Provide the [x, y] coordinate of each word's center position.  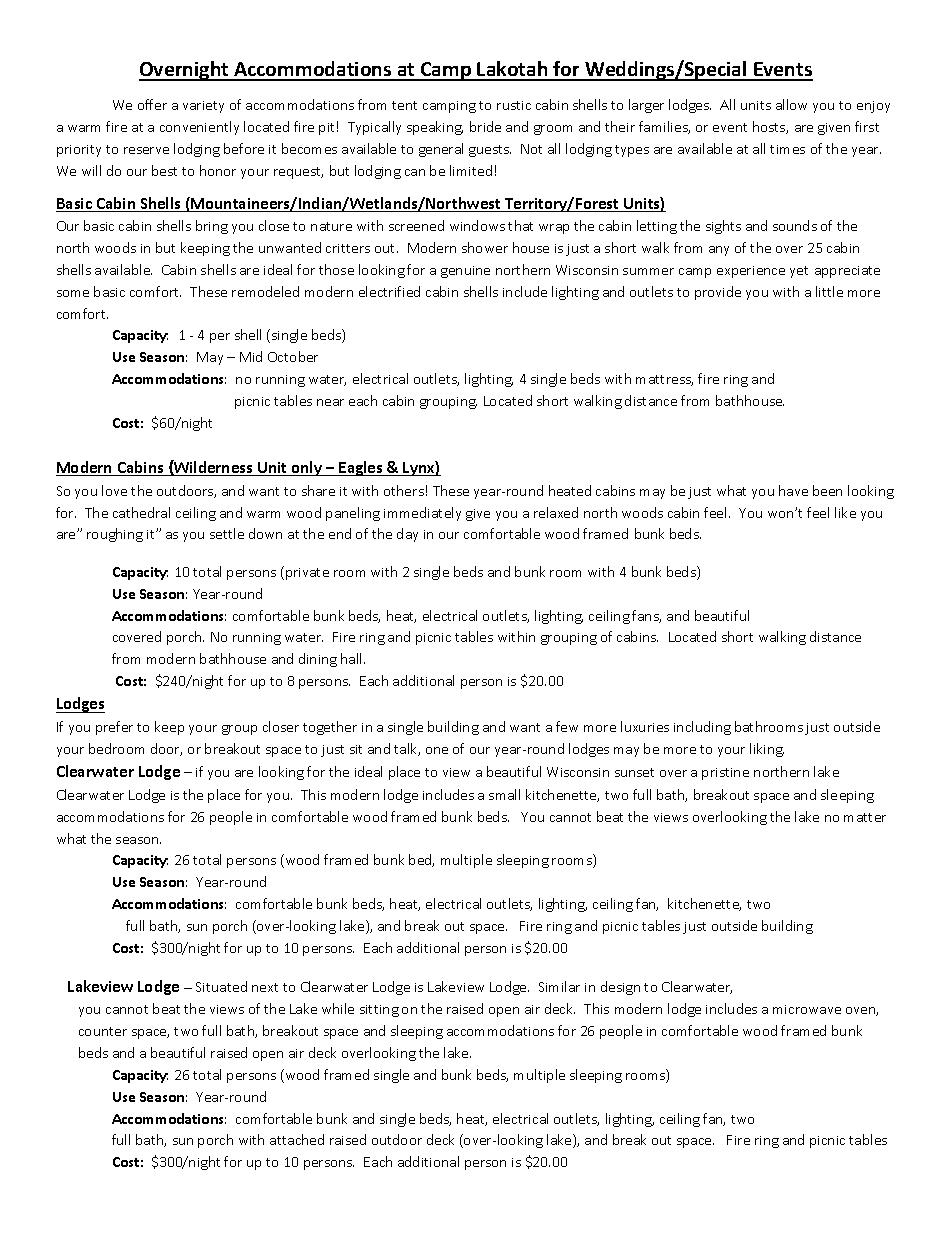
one [437, 750]
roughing [115, 535]
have [793, 490]
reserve [146, 150]
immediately [422, 514]
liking [767, 750]
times [787, 149]
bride [485, 126]
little [829, 291]
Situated [221, 986]
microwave [807, 1009]
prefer [114, 728]
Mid [251, 356]
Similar [559, 986]
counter [103, 1031]
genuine [465, 272]
